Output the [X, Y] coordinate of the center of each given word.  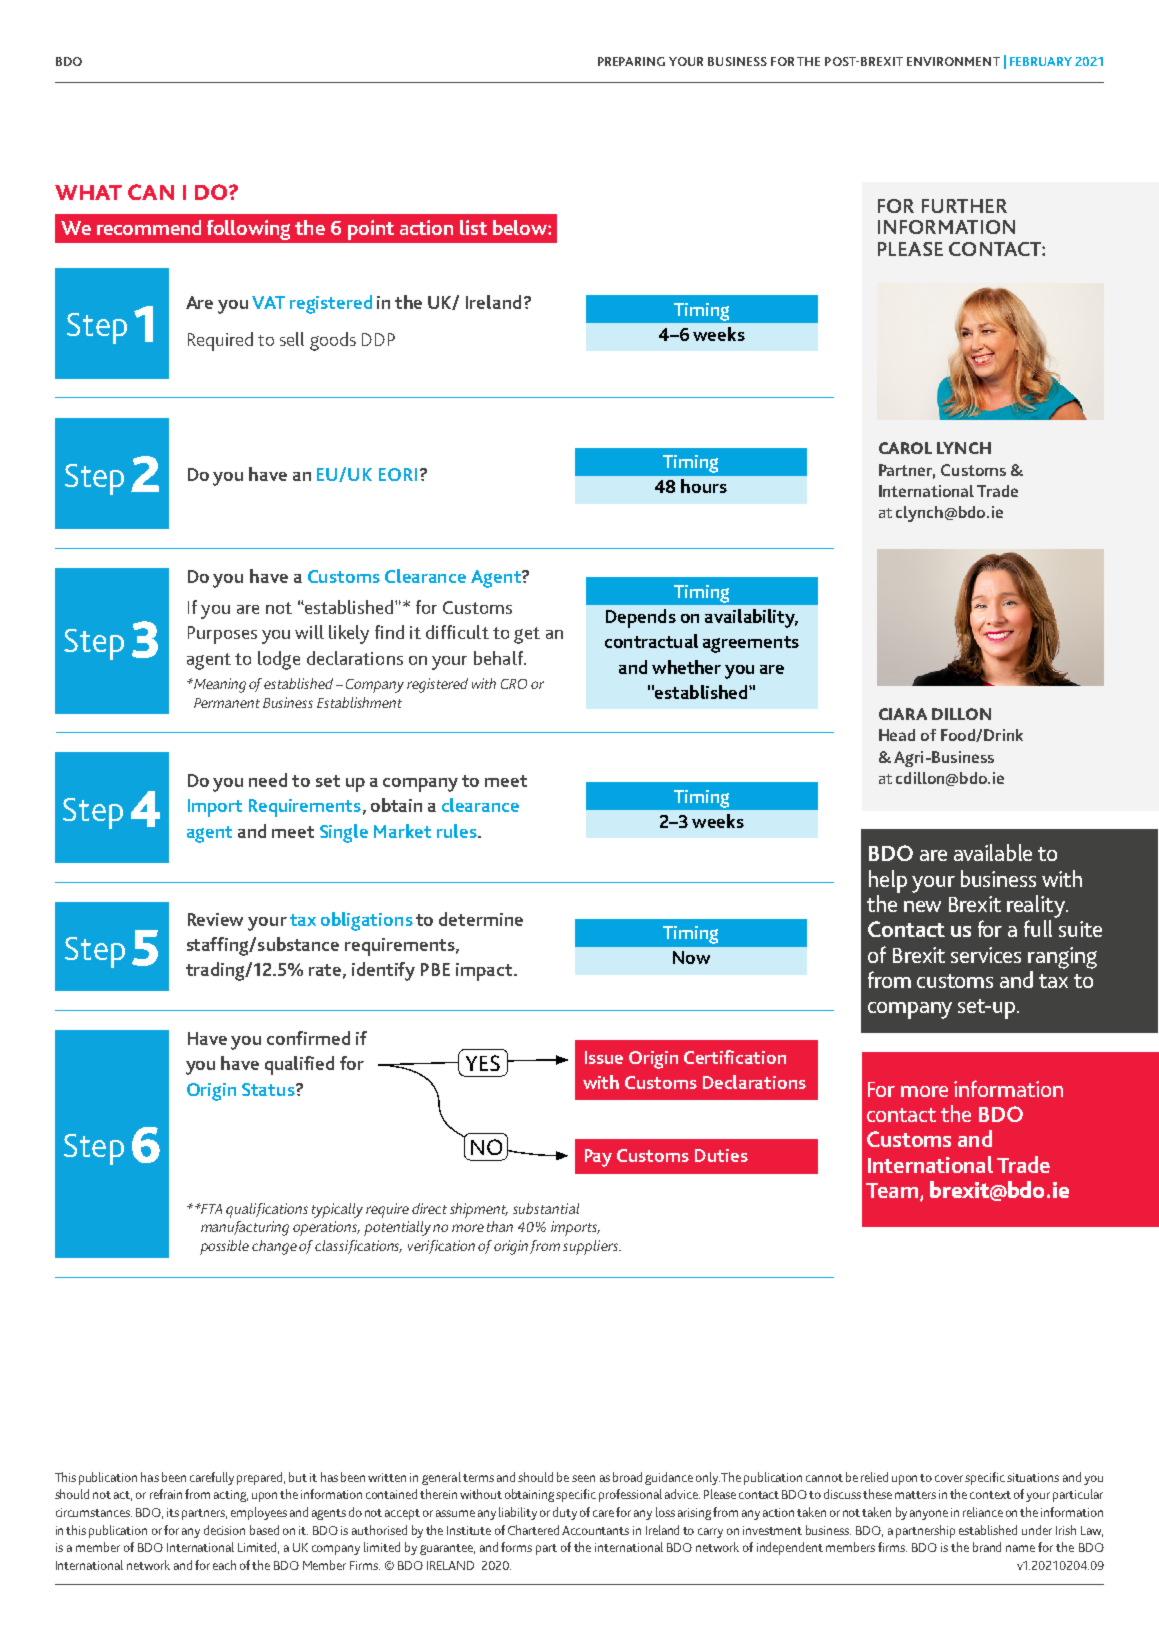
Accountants [595, 1530]
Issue [604, 1057]
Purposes [222, 635]
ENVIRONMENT [953, 61]
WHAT [88, 192]
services [986, 955]
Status [269, 1089]
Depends [641, 618]
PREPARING [631, 61]
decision [224, 1530]
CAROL [905, 448]
